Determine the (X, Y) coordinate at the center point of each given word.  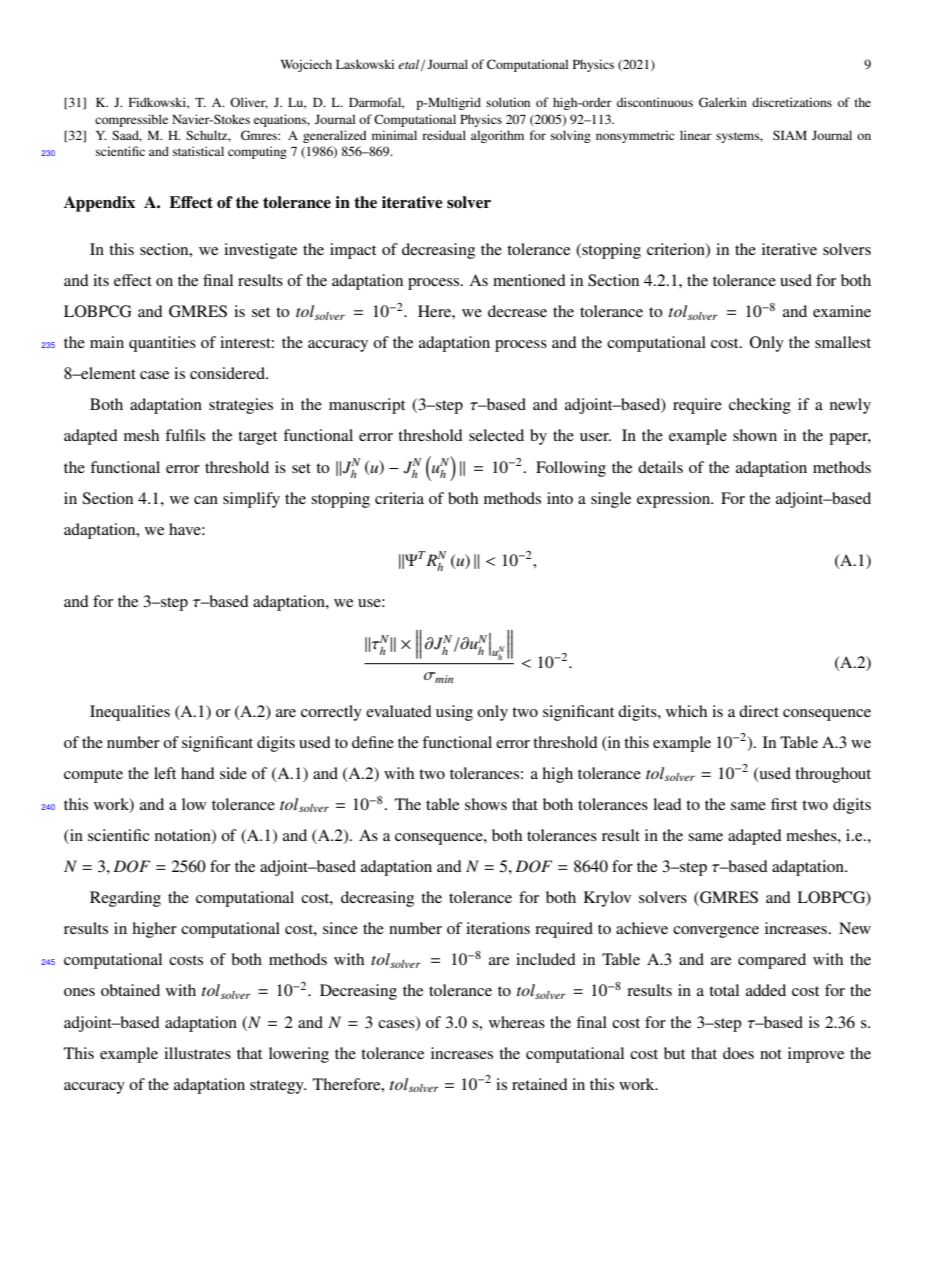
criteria (399, 498)
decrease (517, 311)
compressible (131, 120)
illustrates (197, 1053)
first (784, 804)
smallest (843, 342)
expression (675, 500)
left (165, 773)
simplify (251, 500)
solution (508, 102)
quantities (162, 344)
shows (486, 804)
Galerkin (723, 102)
